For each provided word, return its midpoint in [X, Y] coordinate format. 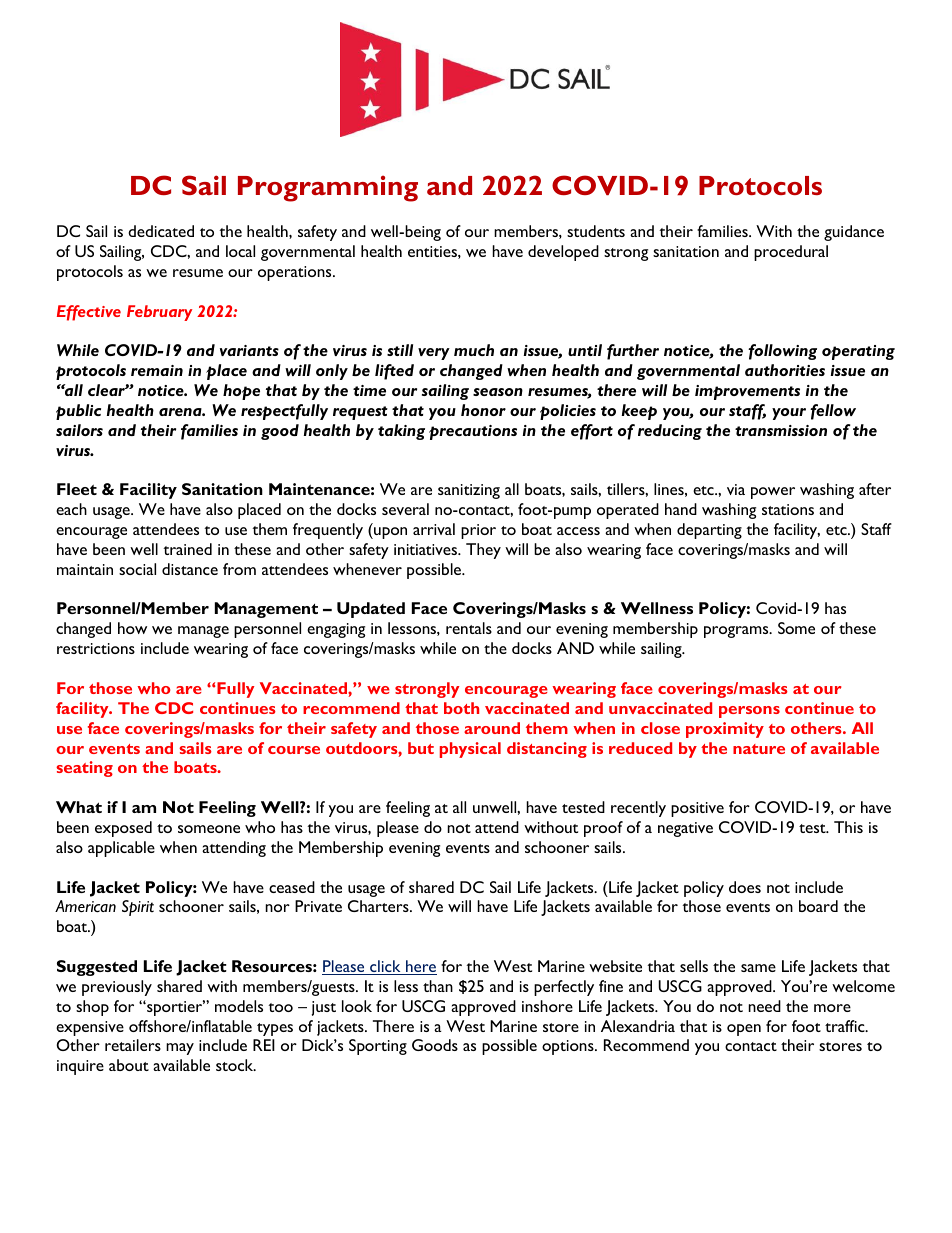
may [180, 1049]
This [848, 827]
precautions [473, 432]
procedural [791, 253]
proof [603, 829]
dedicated [161, 231]
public [78, 412]
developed [563, 253]
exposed [123, 829]
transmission [781, 430]
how [132, 628]
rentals [469, 628]
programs [737, 632]
